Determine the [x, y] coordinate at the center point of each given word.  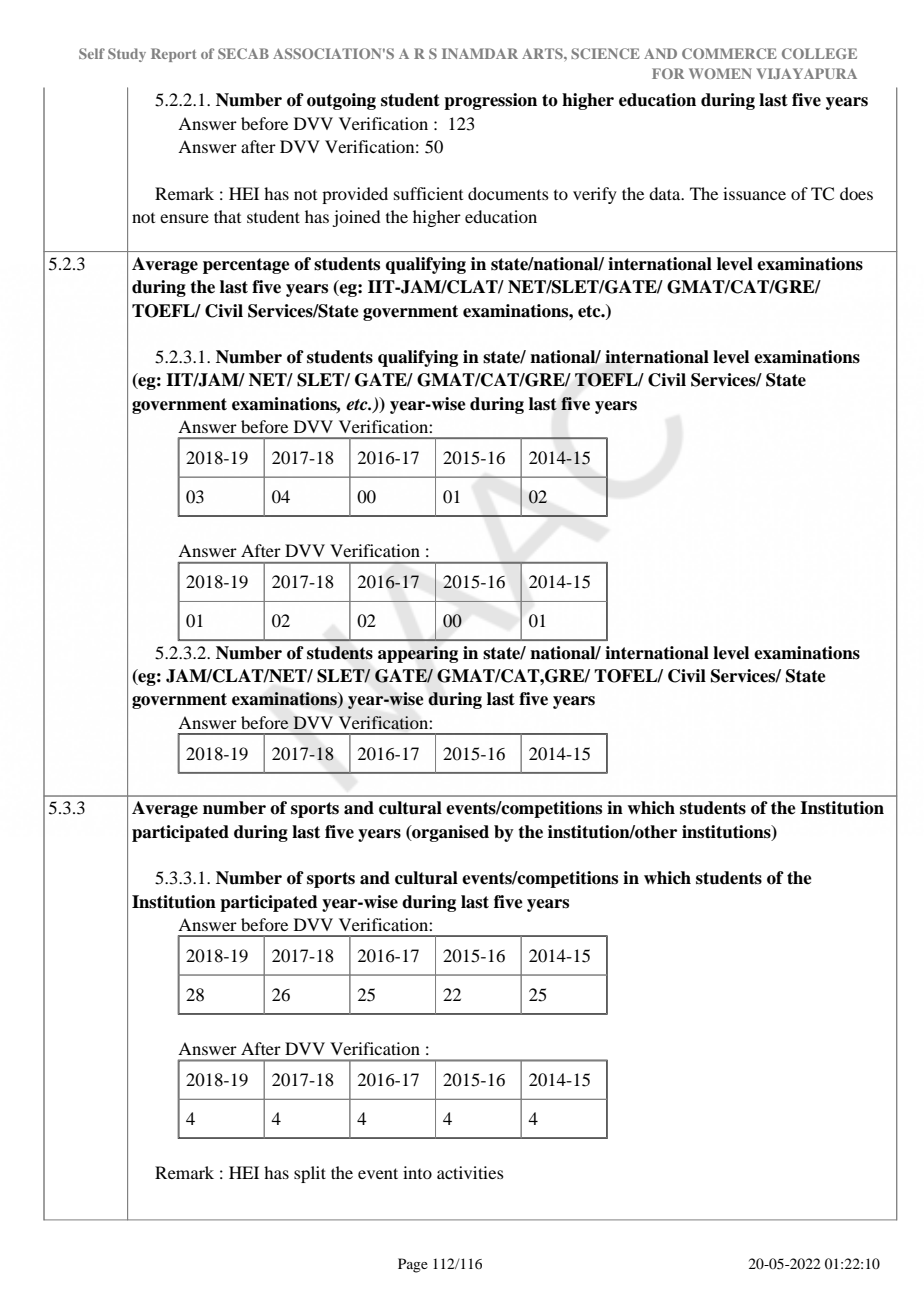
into [417, 1172]
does [856, 193]
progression [490, 101]
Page [413, 1265]
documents [508, 193]
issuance [754, 193]
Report [173, 55]
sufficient [428, 193]
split [310, 1174]
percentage [246, 266]
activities [470, 1172]
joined [356, 218]
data [666, 193]
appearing [418, 654]
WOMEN [720, 73]
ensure [184, 218]
